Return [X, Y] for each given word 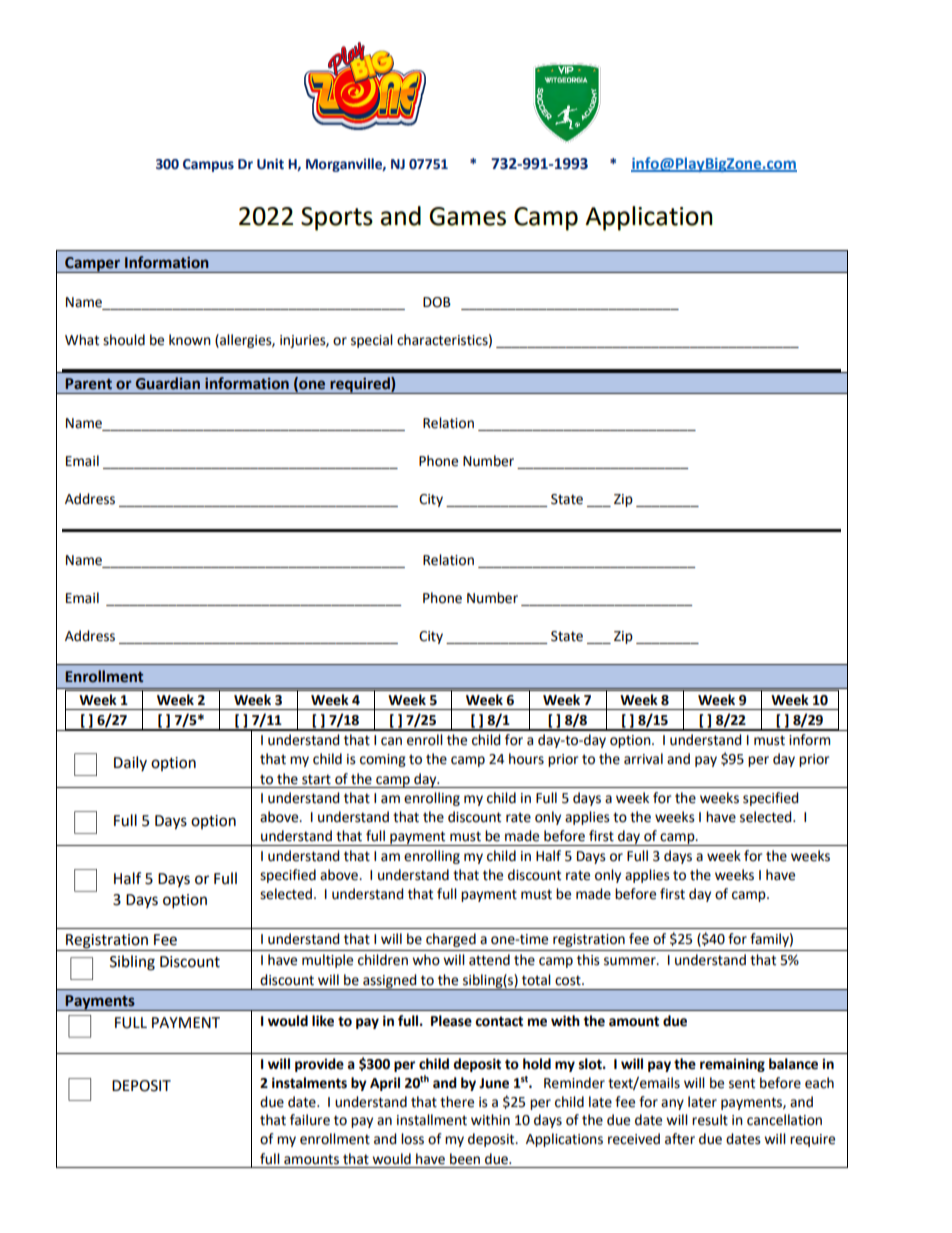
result [710, 1120]
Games [467, 216]
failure [310, 1120]
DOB [437, 302]
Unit [270, 164]
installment [432, 1120]
